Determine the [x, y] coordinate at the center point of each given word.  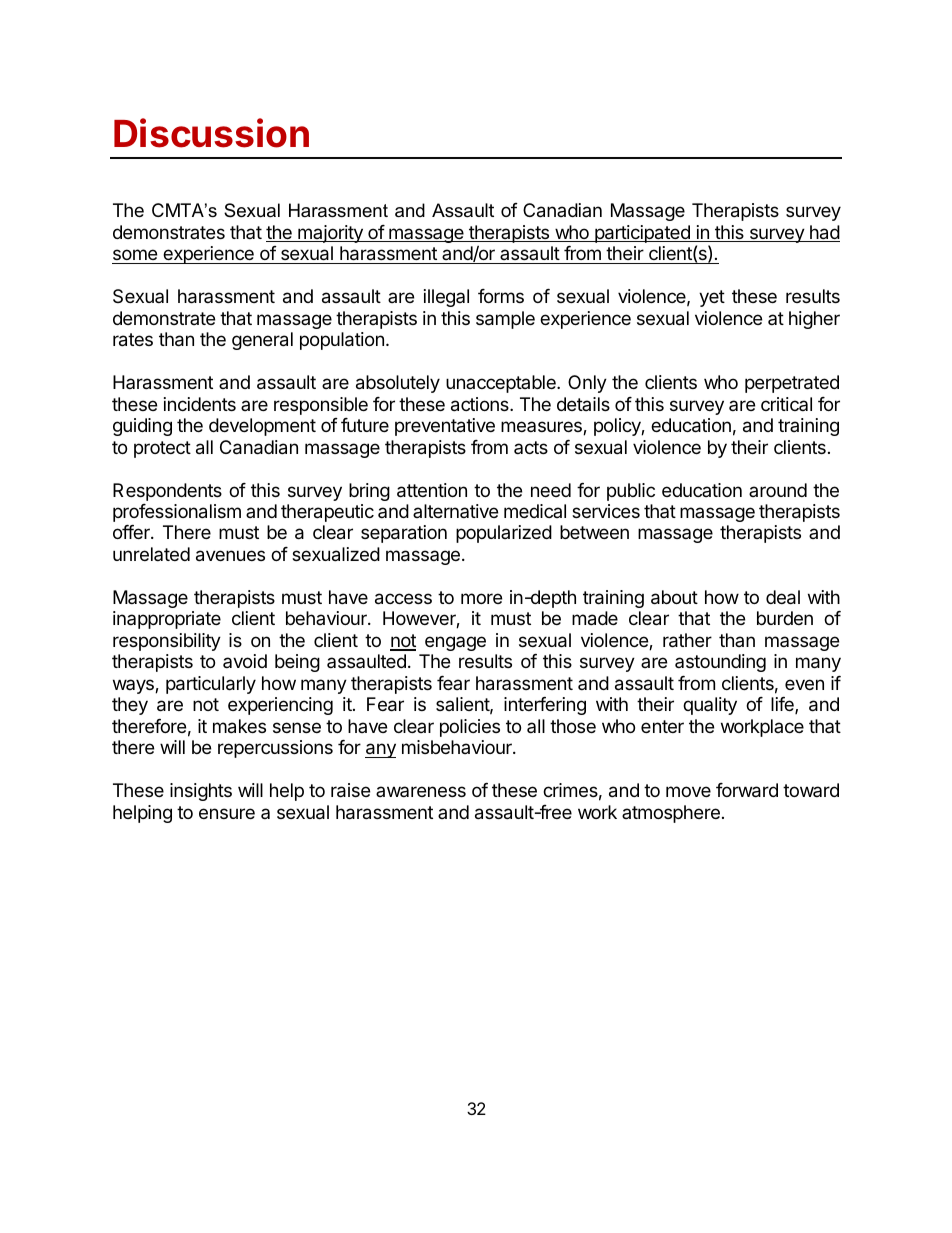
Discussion [211, 133]
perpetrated [792, 384]
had [824, 233]
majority [330, 234]
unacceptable [502, 384]
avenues [230, 556]
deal [783, 597]
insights [201, 792]
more [481, 598]
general [262, 341]
